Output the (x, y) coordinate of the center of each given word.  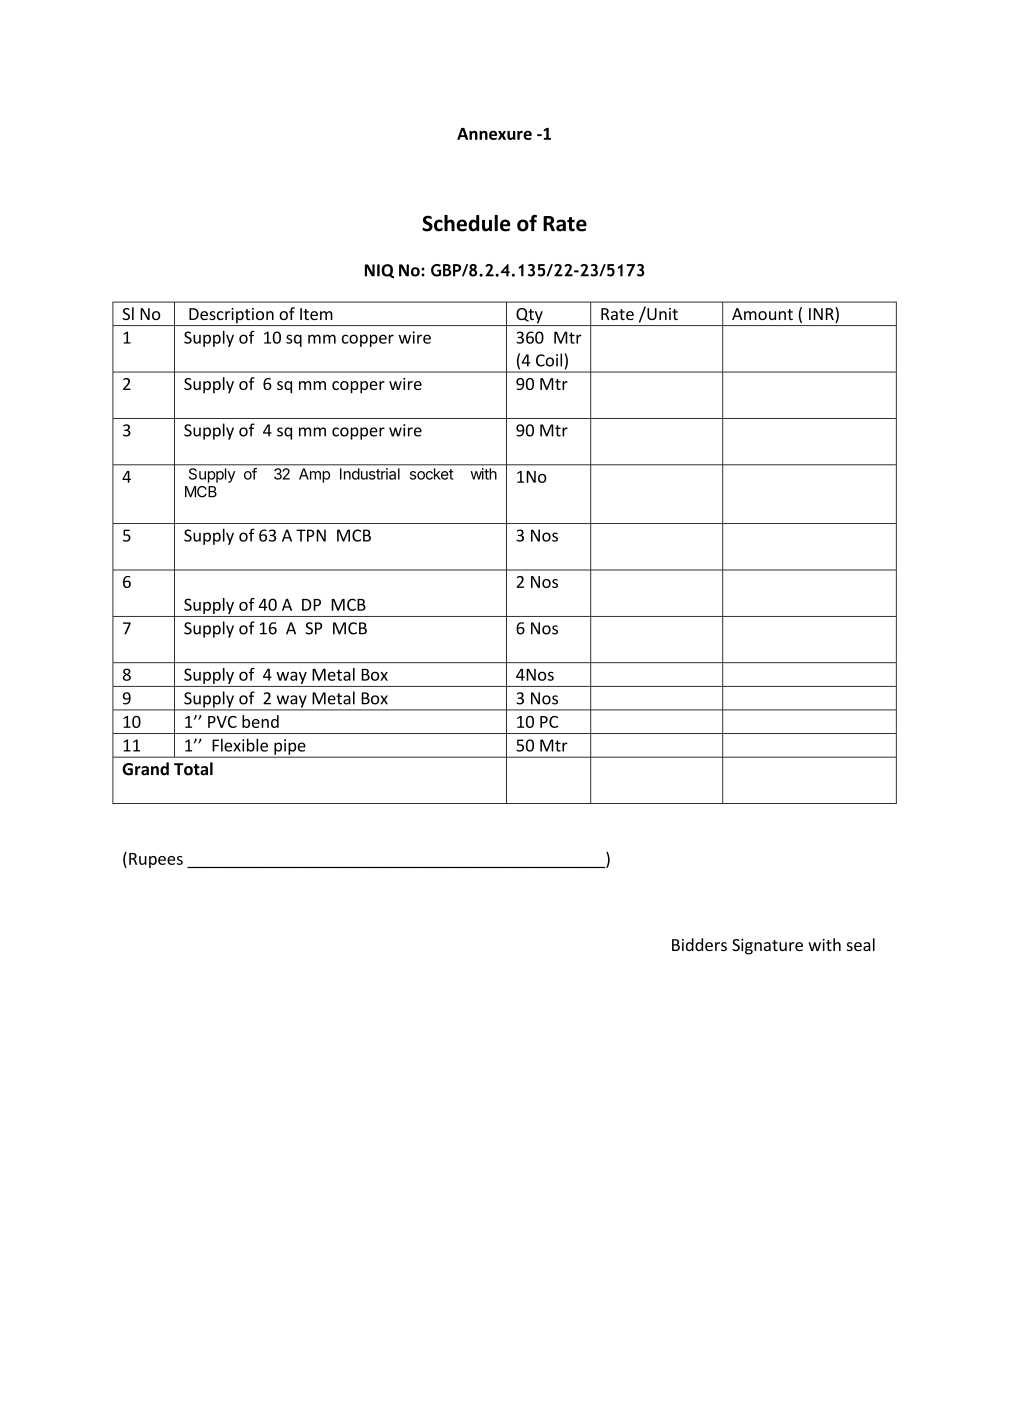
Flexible (240, 745)
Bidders (699, 944)
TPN (311, 535)
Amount (762, 314)
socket (431, 474)
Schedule (466, 223)
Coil (550, 360)
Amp (314, 475)
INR (822, 313)
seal (861, 944)
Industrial (370, 474)
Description (231, 317)
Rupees (156, 860)
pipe (290, 748)
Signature (767, 947)
